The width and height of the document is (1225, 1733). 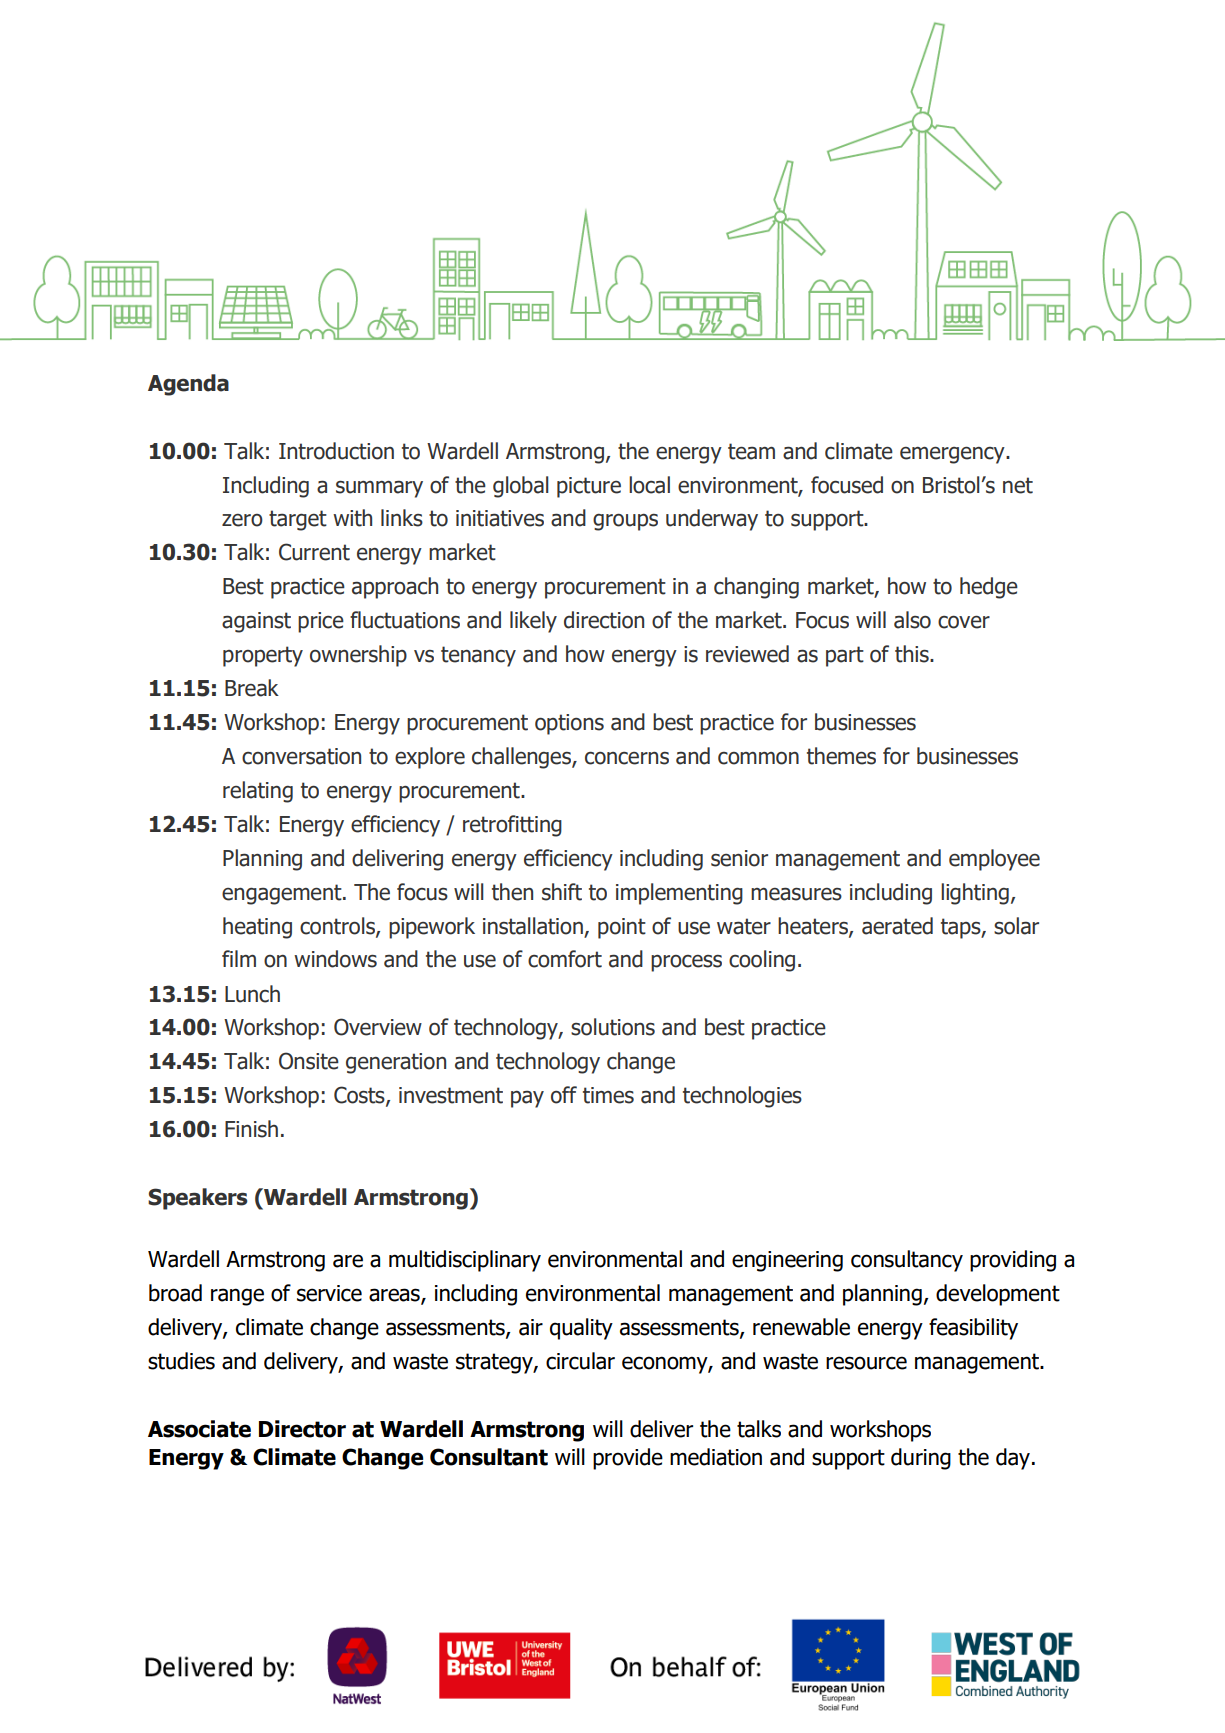 I want to click on picture, so click(x=589, y=487).
